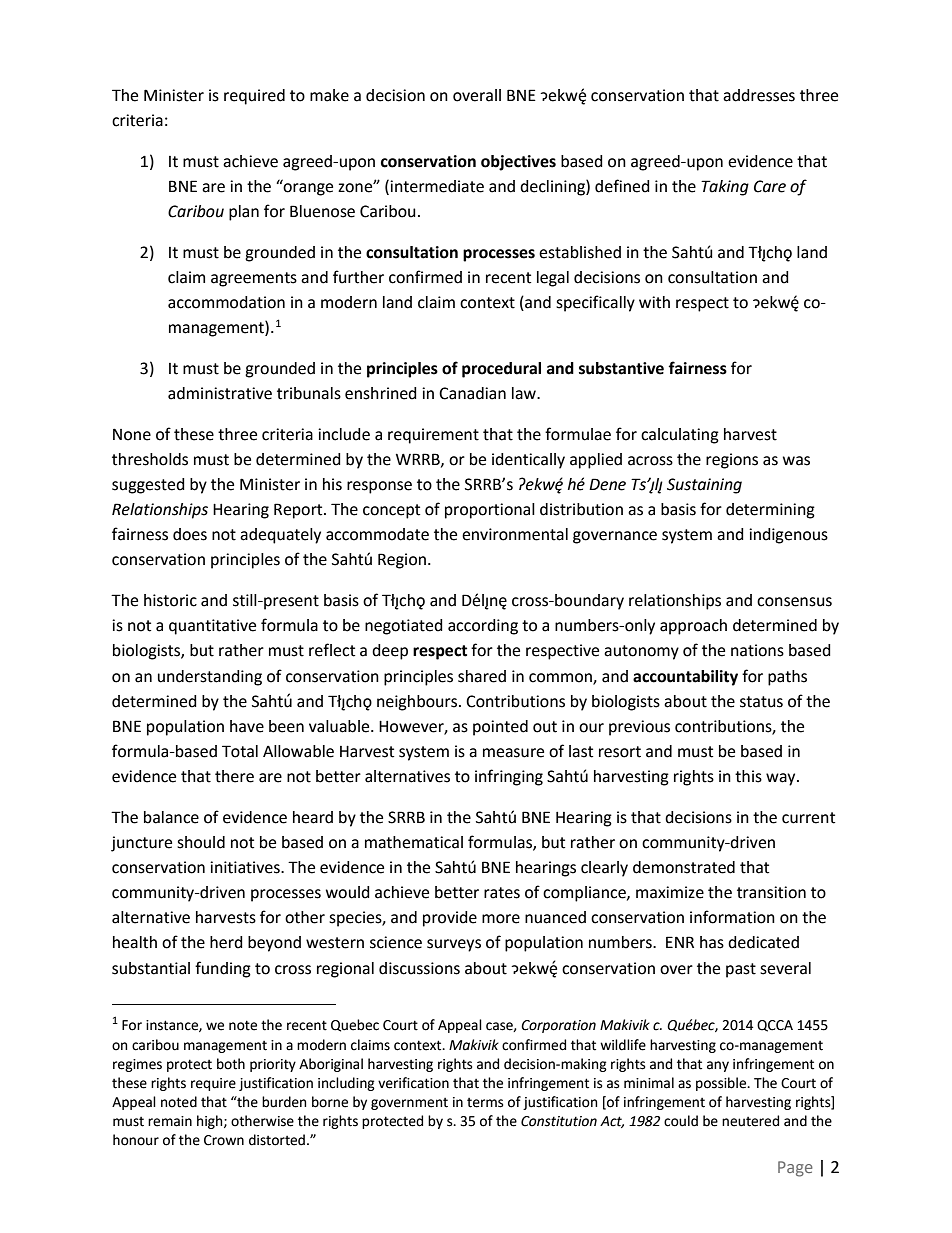 The width and height of the document is (952, 1233). I want to click on thresholds, so click(150, 459).
